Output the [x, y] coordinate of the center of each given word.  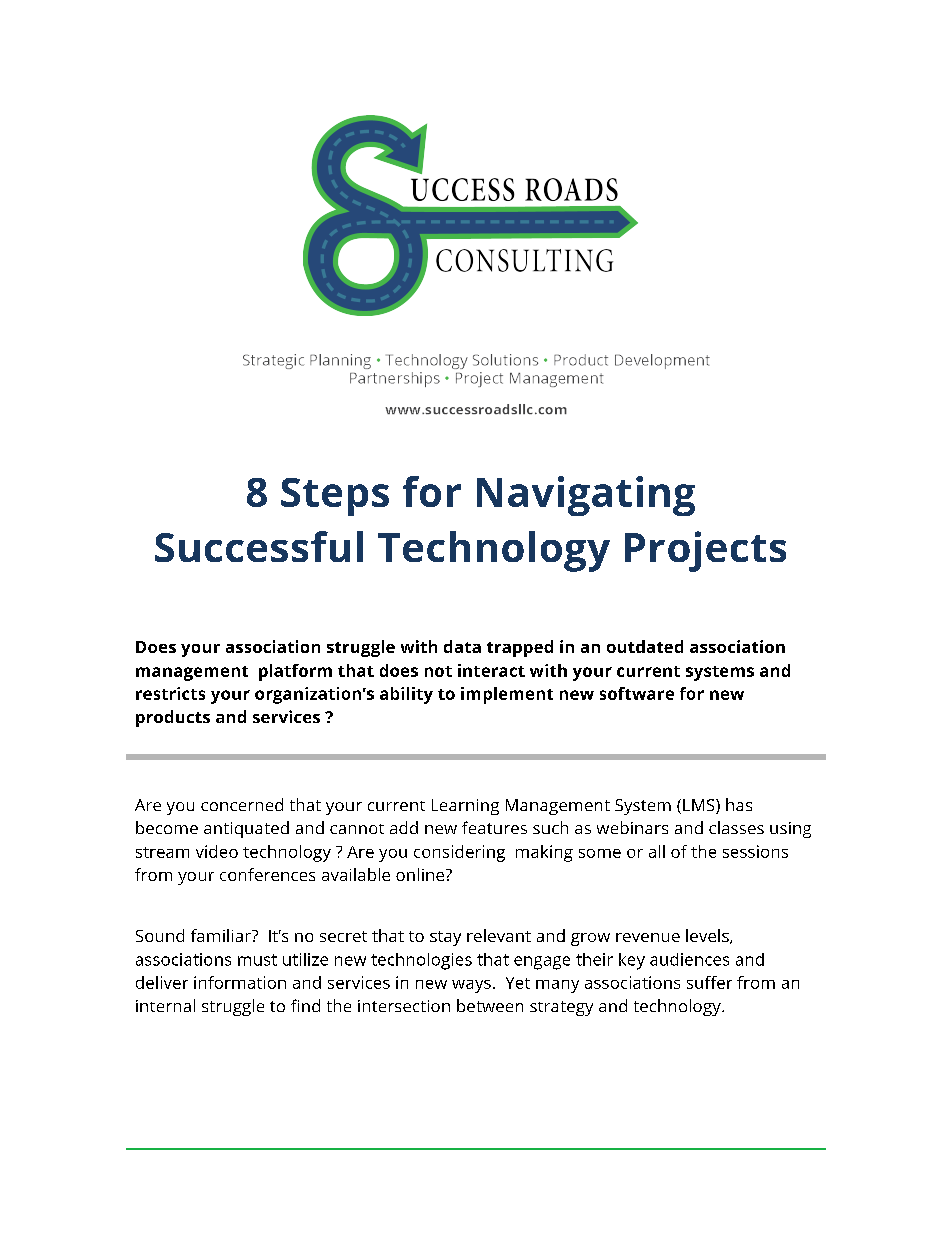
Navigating [586, 496]
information [240, 982]
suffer [709, 982]
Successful [259, 546]
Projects [705, 551]
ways [471, 986]
